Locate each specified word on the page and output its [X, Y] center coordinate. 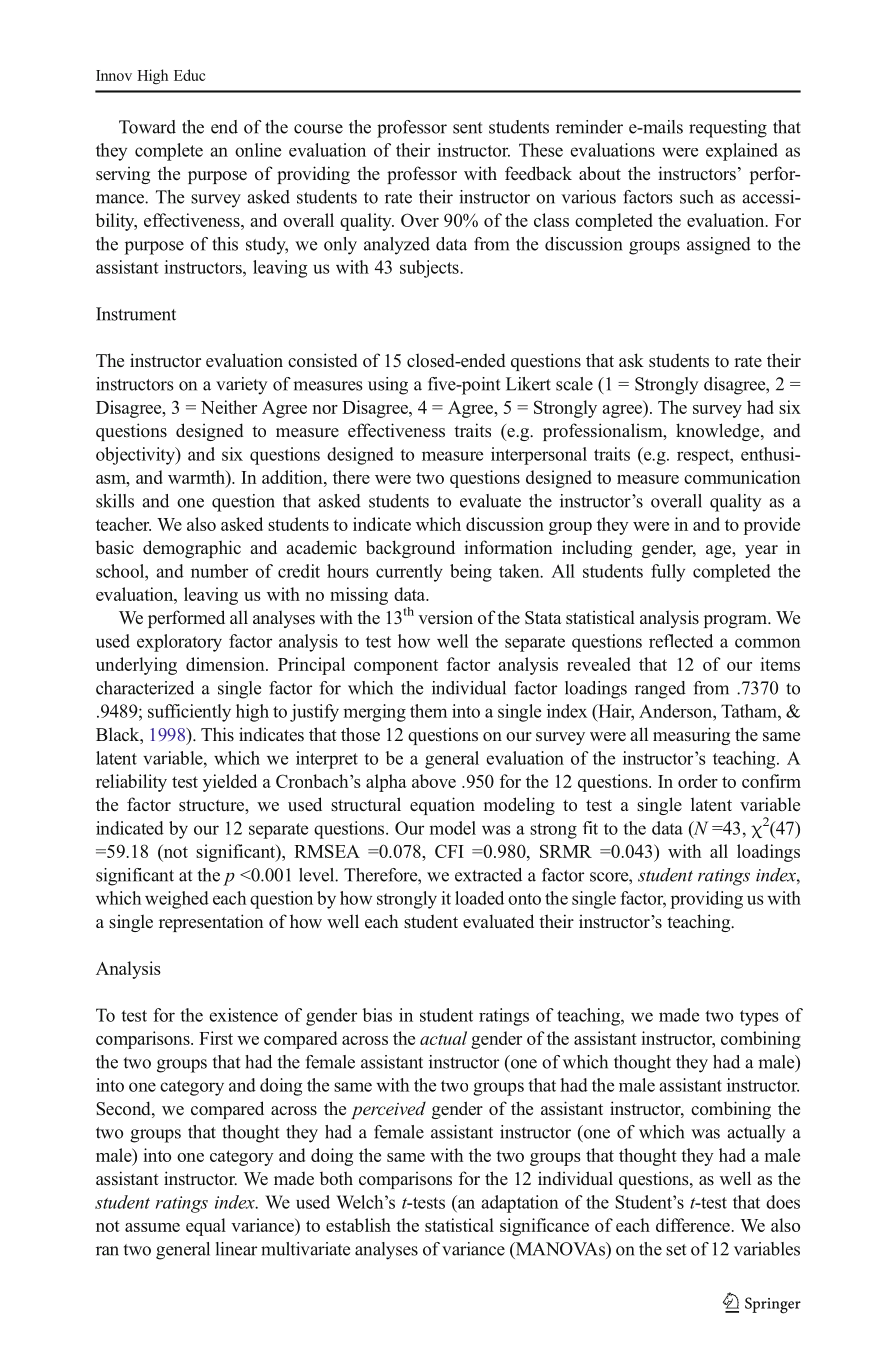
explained [742, 152]
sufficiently [189, 713]
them [428, 711]
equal [206, 1227]
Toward [147, 127]
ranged [660, 690]
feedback [538, 173]
